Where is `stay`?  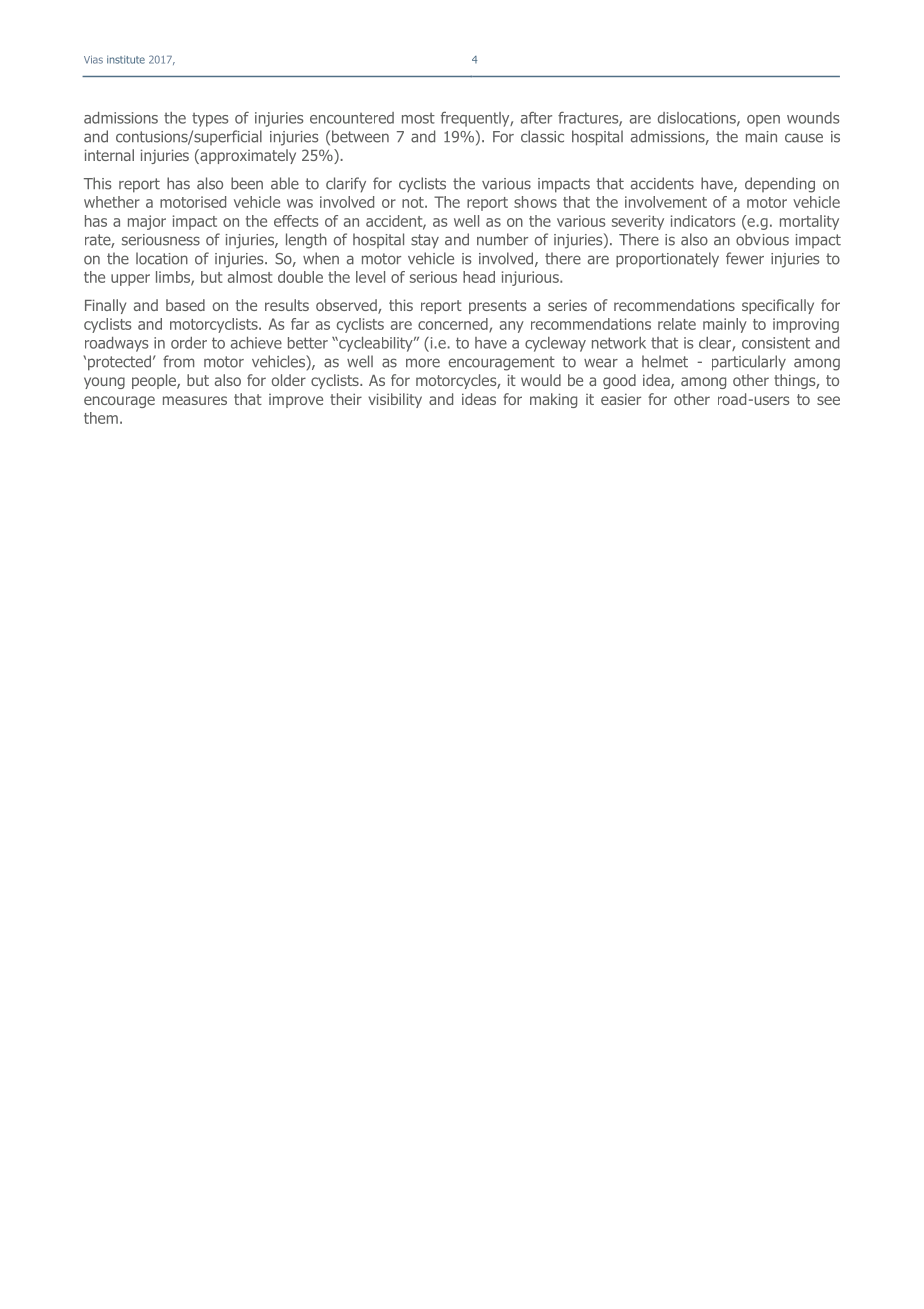 stay is located at coordinates (425, 241).
